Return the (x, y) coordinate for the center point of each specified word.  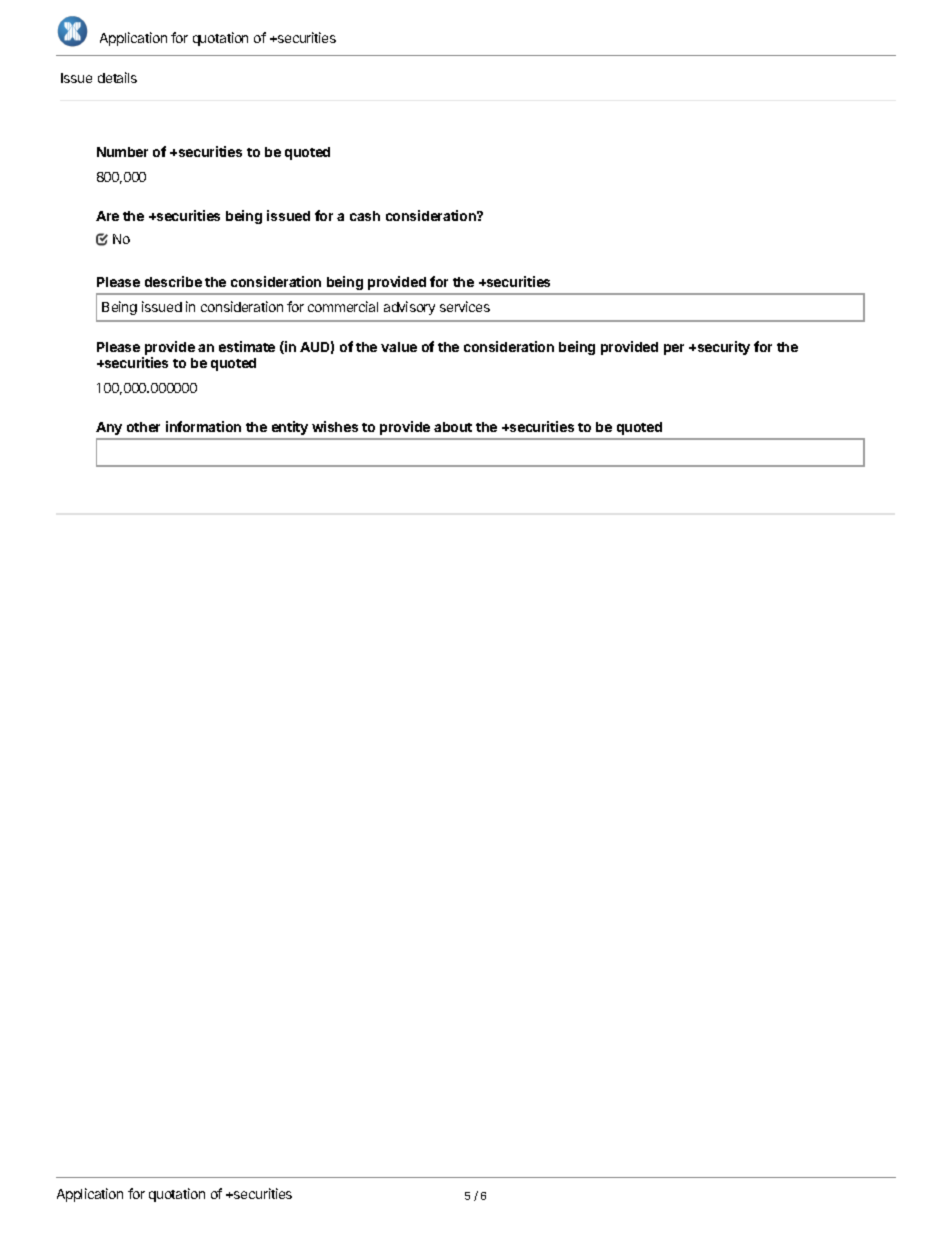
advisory (409, 308)
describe (173, 281)
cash (365, 216)
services (465, 306)
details (117, 77)
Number (122, 152)
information (203, 426)
